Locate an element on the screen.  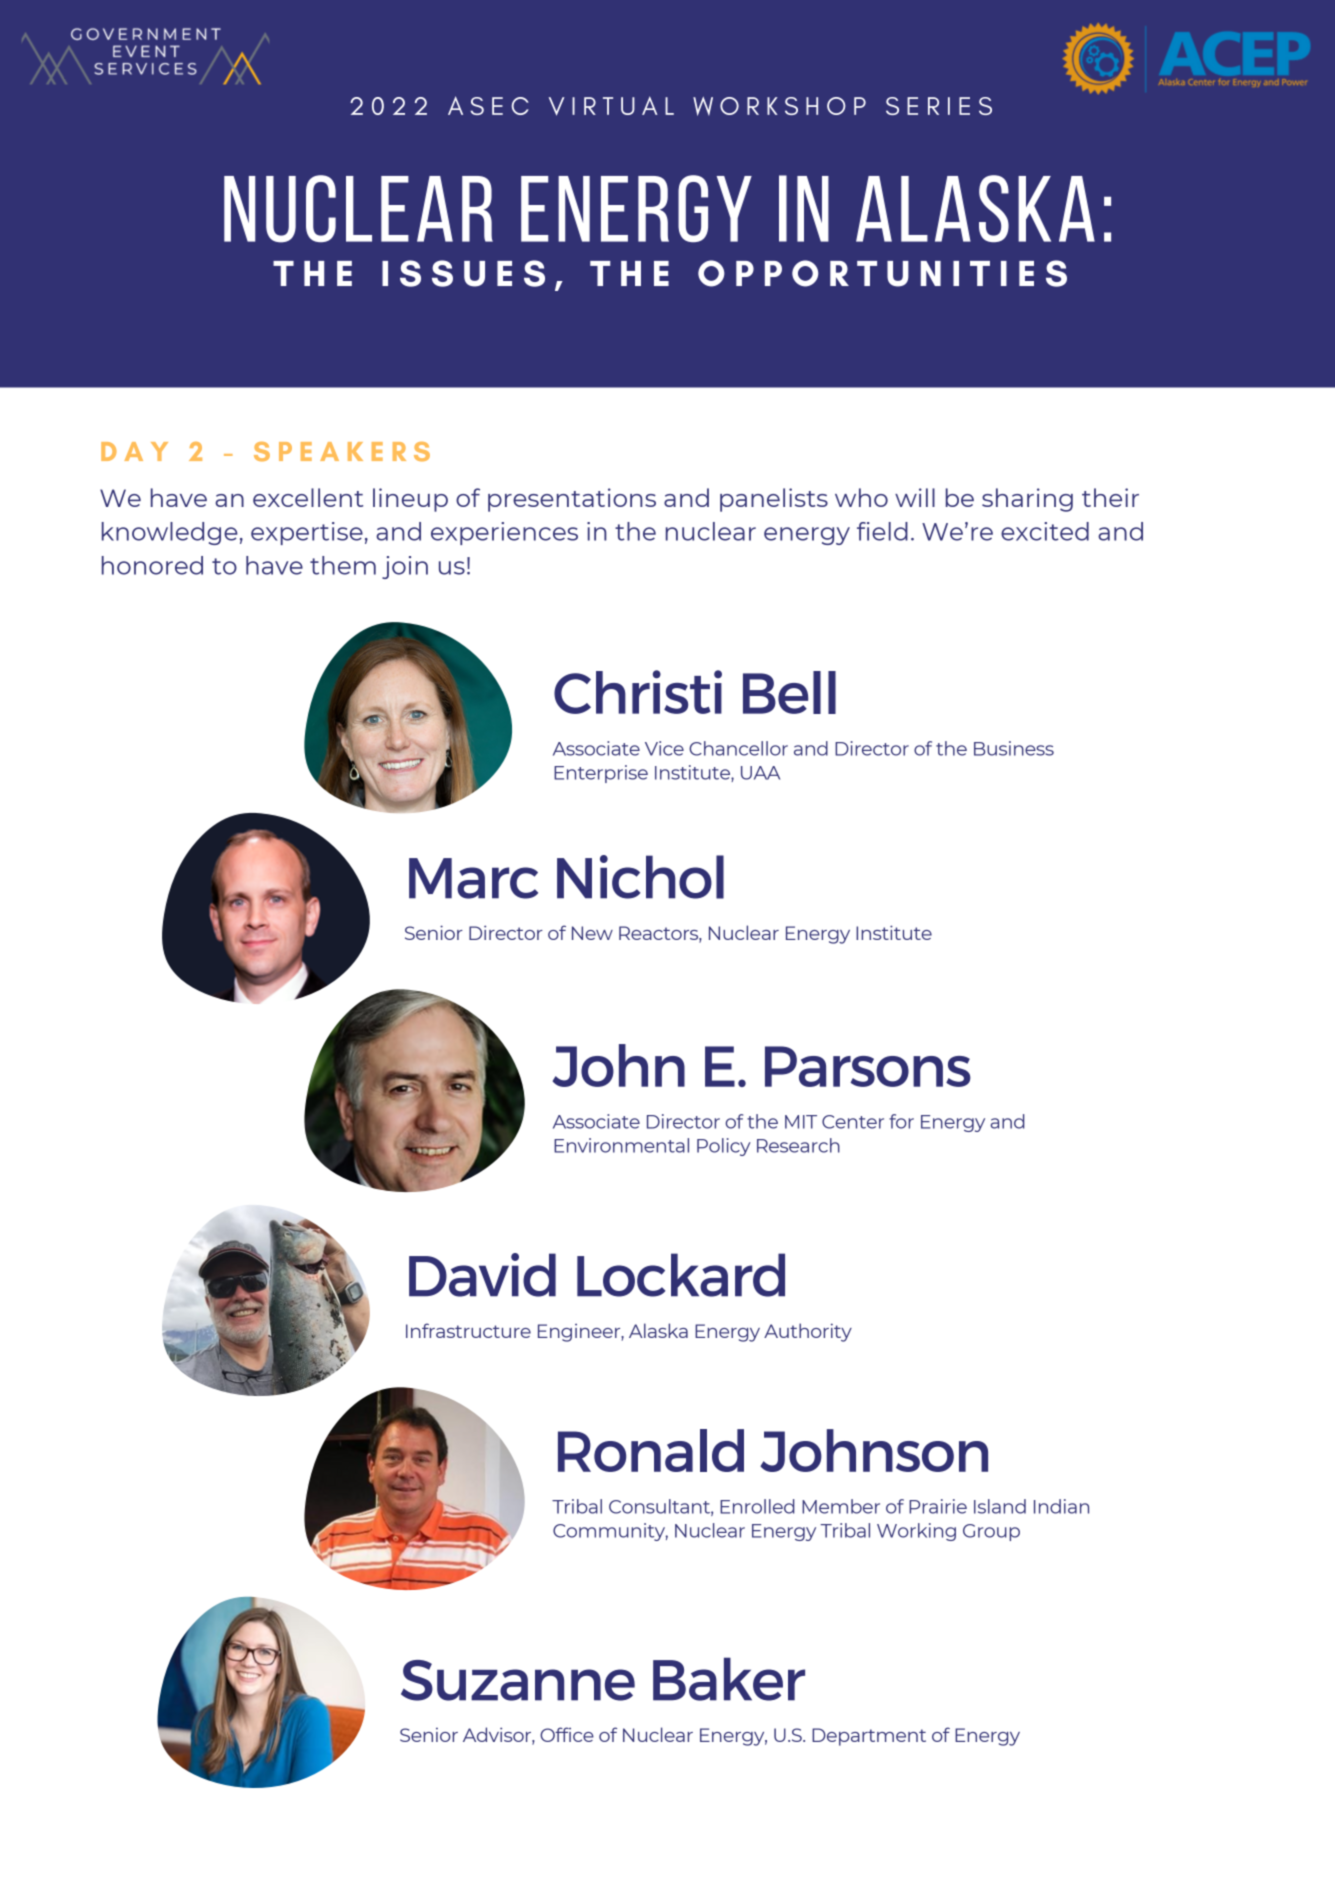
for is located at coordinates (901, 1121).
